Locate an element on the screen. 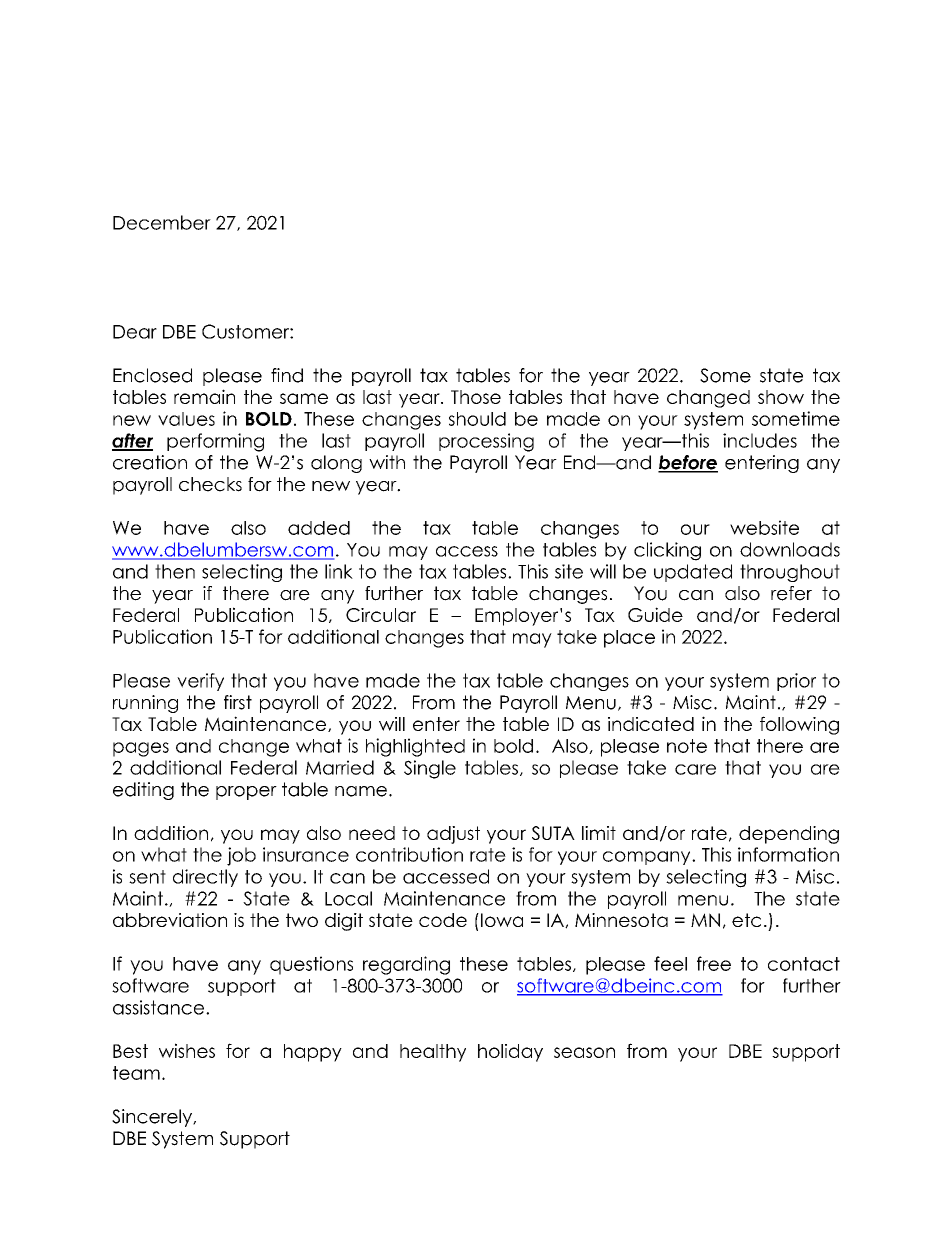 The image size is (952, 1233). Circular is located at coordinates (381, 615).
